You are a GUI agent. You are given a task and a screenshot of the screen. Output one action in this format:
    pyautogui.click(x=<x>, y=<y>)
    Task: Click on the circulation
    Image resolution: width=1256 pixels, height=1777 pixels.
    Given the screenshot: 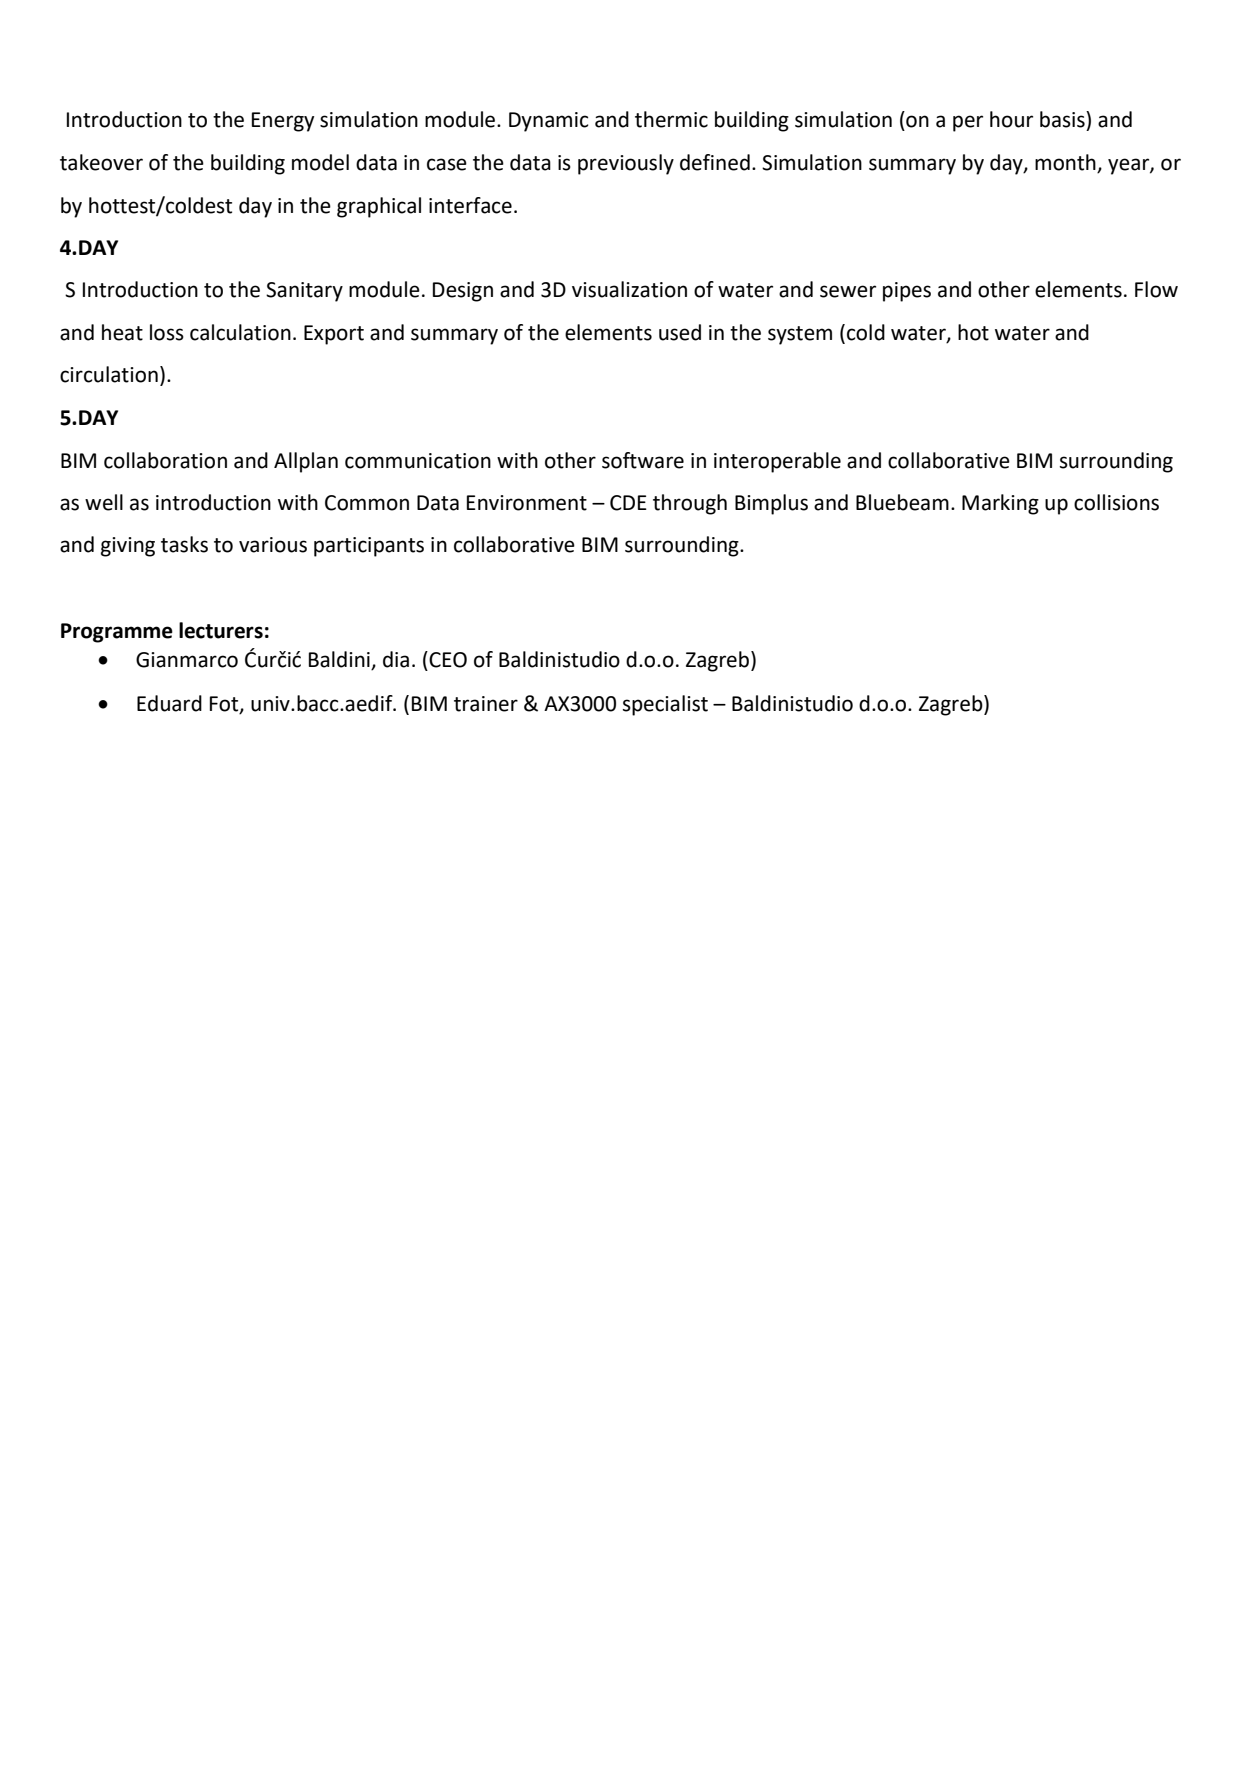 What is the action you would take?
    pyautogui.click(x=109, y=374)
